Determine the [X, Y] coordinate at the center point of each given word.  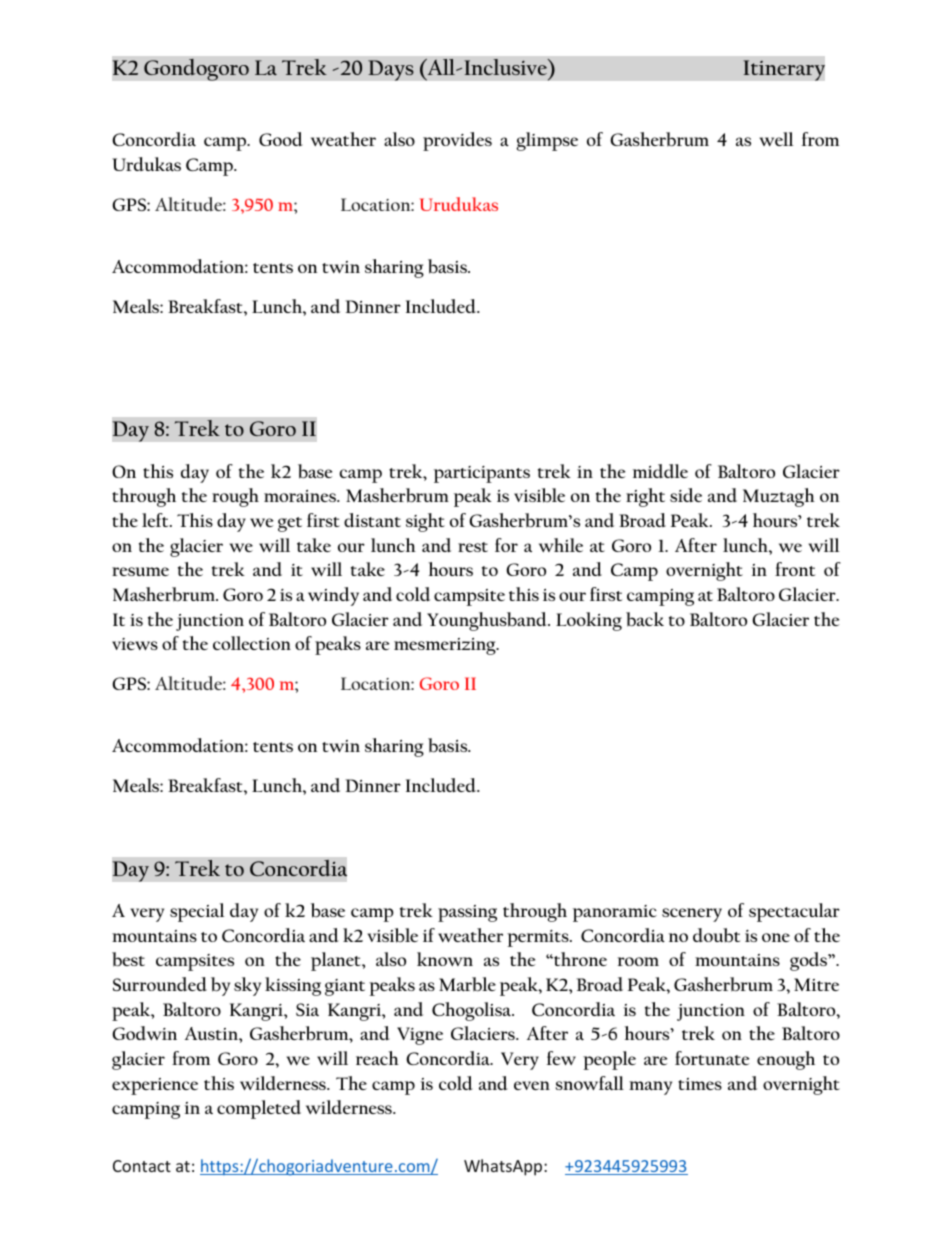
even [532, 1085]
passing [467, 913]
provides [457, 141]
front [795, 569]
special [197, 912]
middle [660, 471]
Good [281, 139]
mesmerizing [446, 646]
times [700, 1084]
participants [482, 474]
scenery [692, 915]
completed [259, 1109]
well [776, 139]
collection [252, 643]
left [156, 520]
